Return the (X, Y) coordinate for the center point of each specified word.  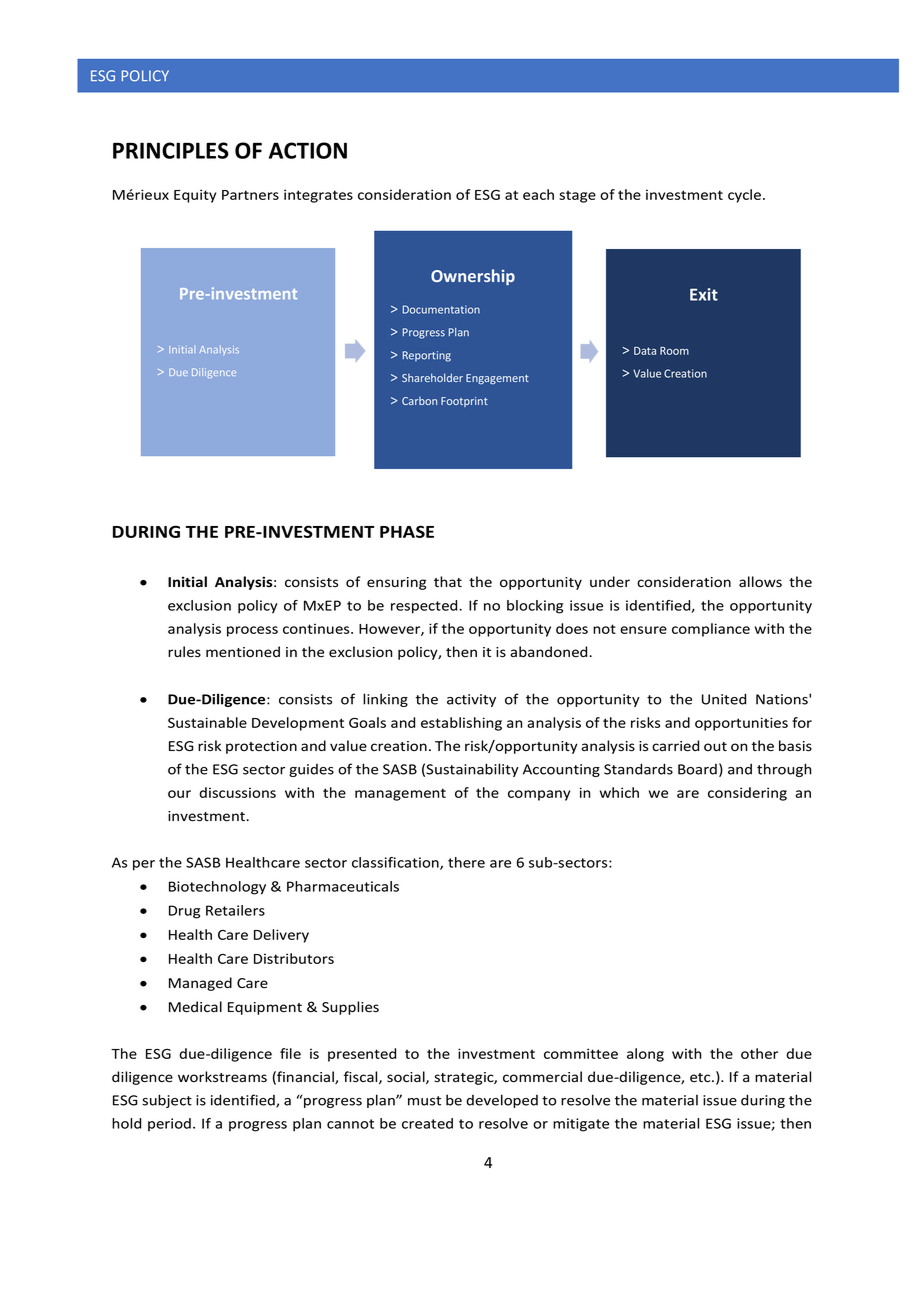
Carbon (419, 401)
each (538, 194)
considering (747, 794)
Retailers (235, 910)
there (466, 862)
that (448, 581)
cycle (744, 196)
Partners (250, 195)
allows (760, 582)
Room (674, 351)
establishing (461, 724)
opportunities (741, 724)
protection (261, 747)
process (252, 631)
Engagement (497, 379)
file (290, 1053)
